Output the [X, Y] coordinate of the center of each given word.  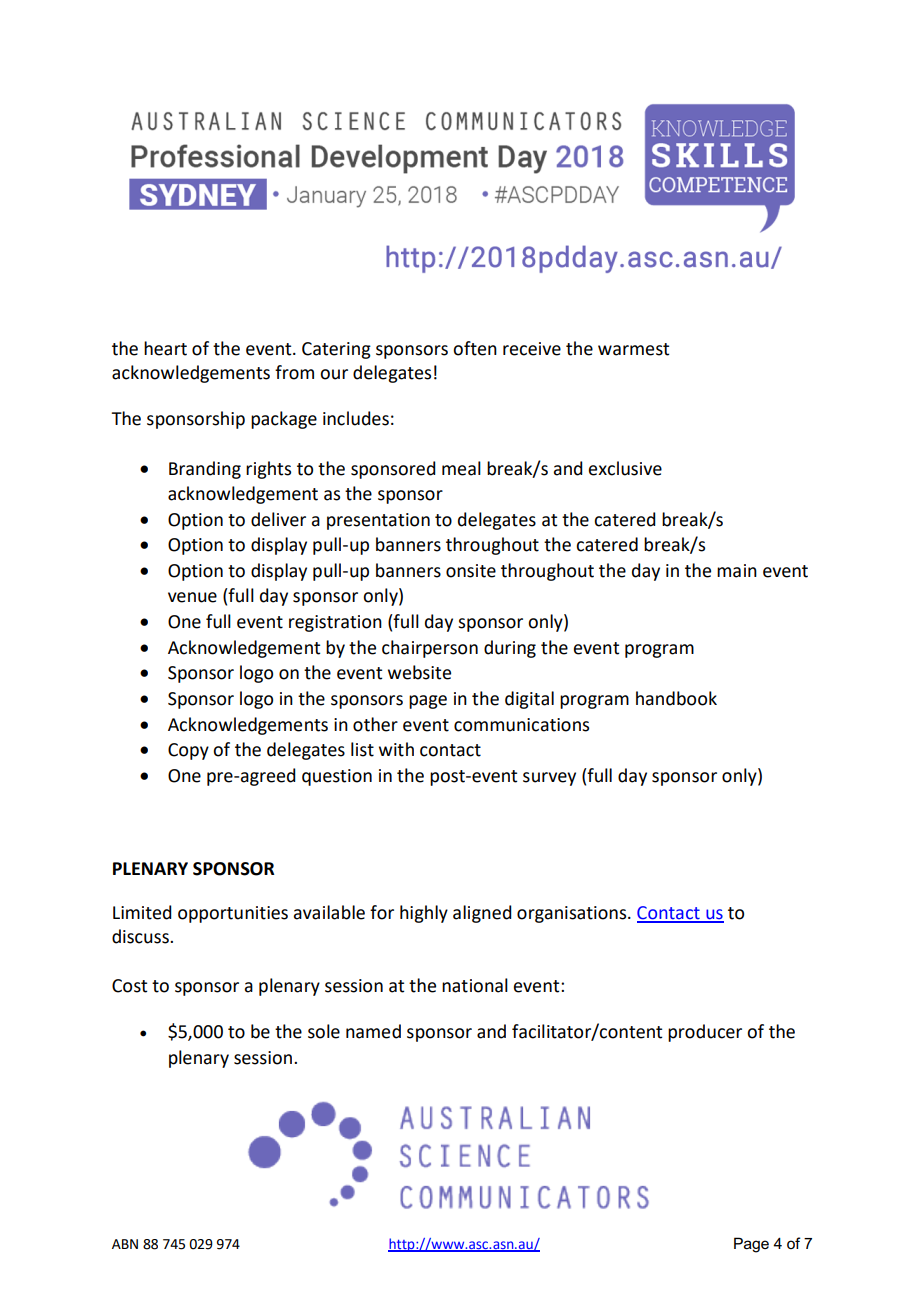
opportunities [233, 914]
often [475, 348]
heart [165, 348]
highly [424, 914]
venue [192, 597]
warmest [633, 349]
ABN [125, 1244]
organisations [573, 914]
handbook [676, 698]
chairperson [430, 649]
